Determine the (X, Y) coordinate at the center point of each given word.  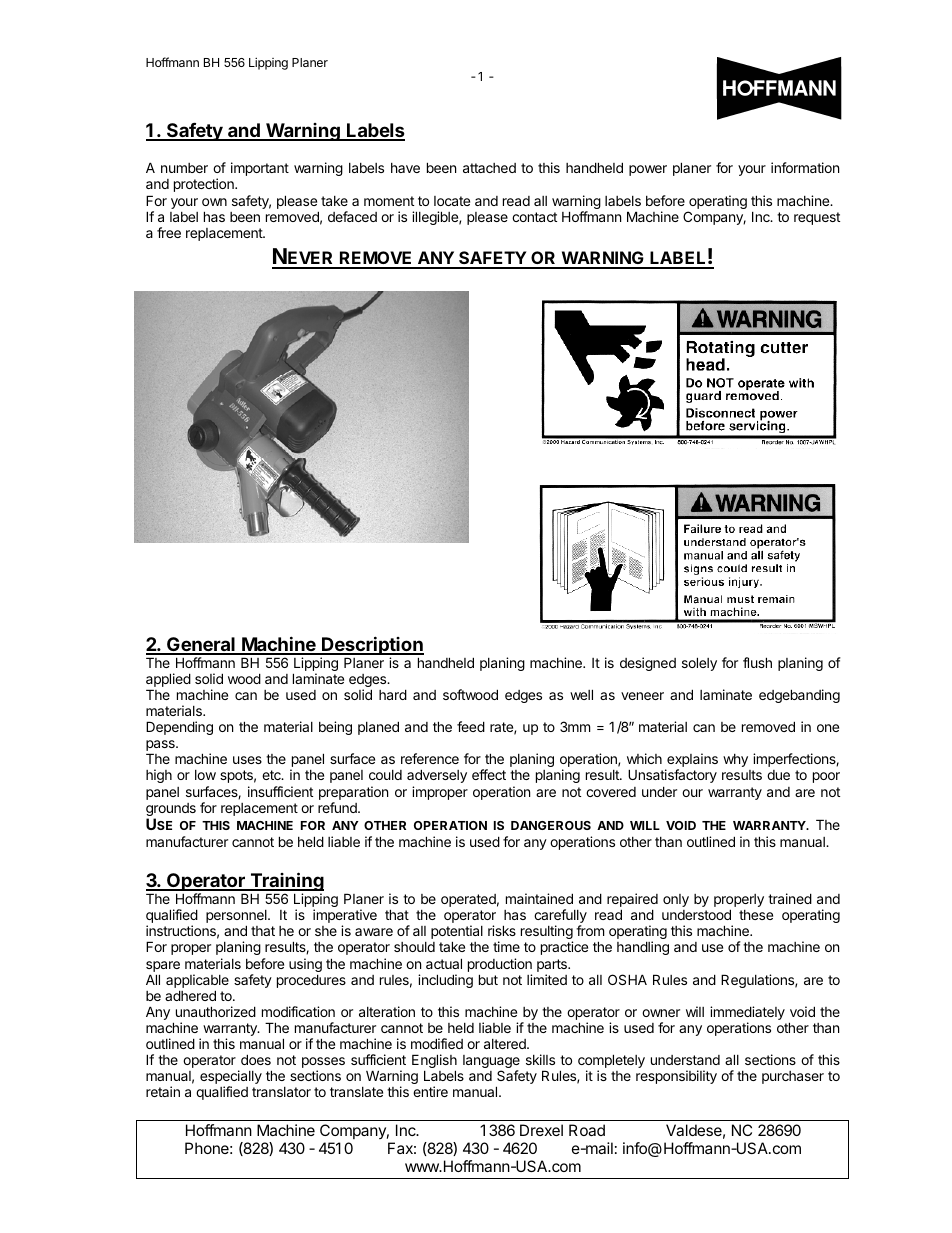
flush (757, 662)
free (169, 232)
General (201, 645)
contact (534, 217)
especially (231, 1078)
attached (489, 168)
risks (502, 930)
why (735, 760)
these (756, 915)
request (817, 218)
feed (471, 726)
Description (372, 645)
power (648, 170)
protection (205, 185)
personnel (237, 918)
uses (247, 760)
